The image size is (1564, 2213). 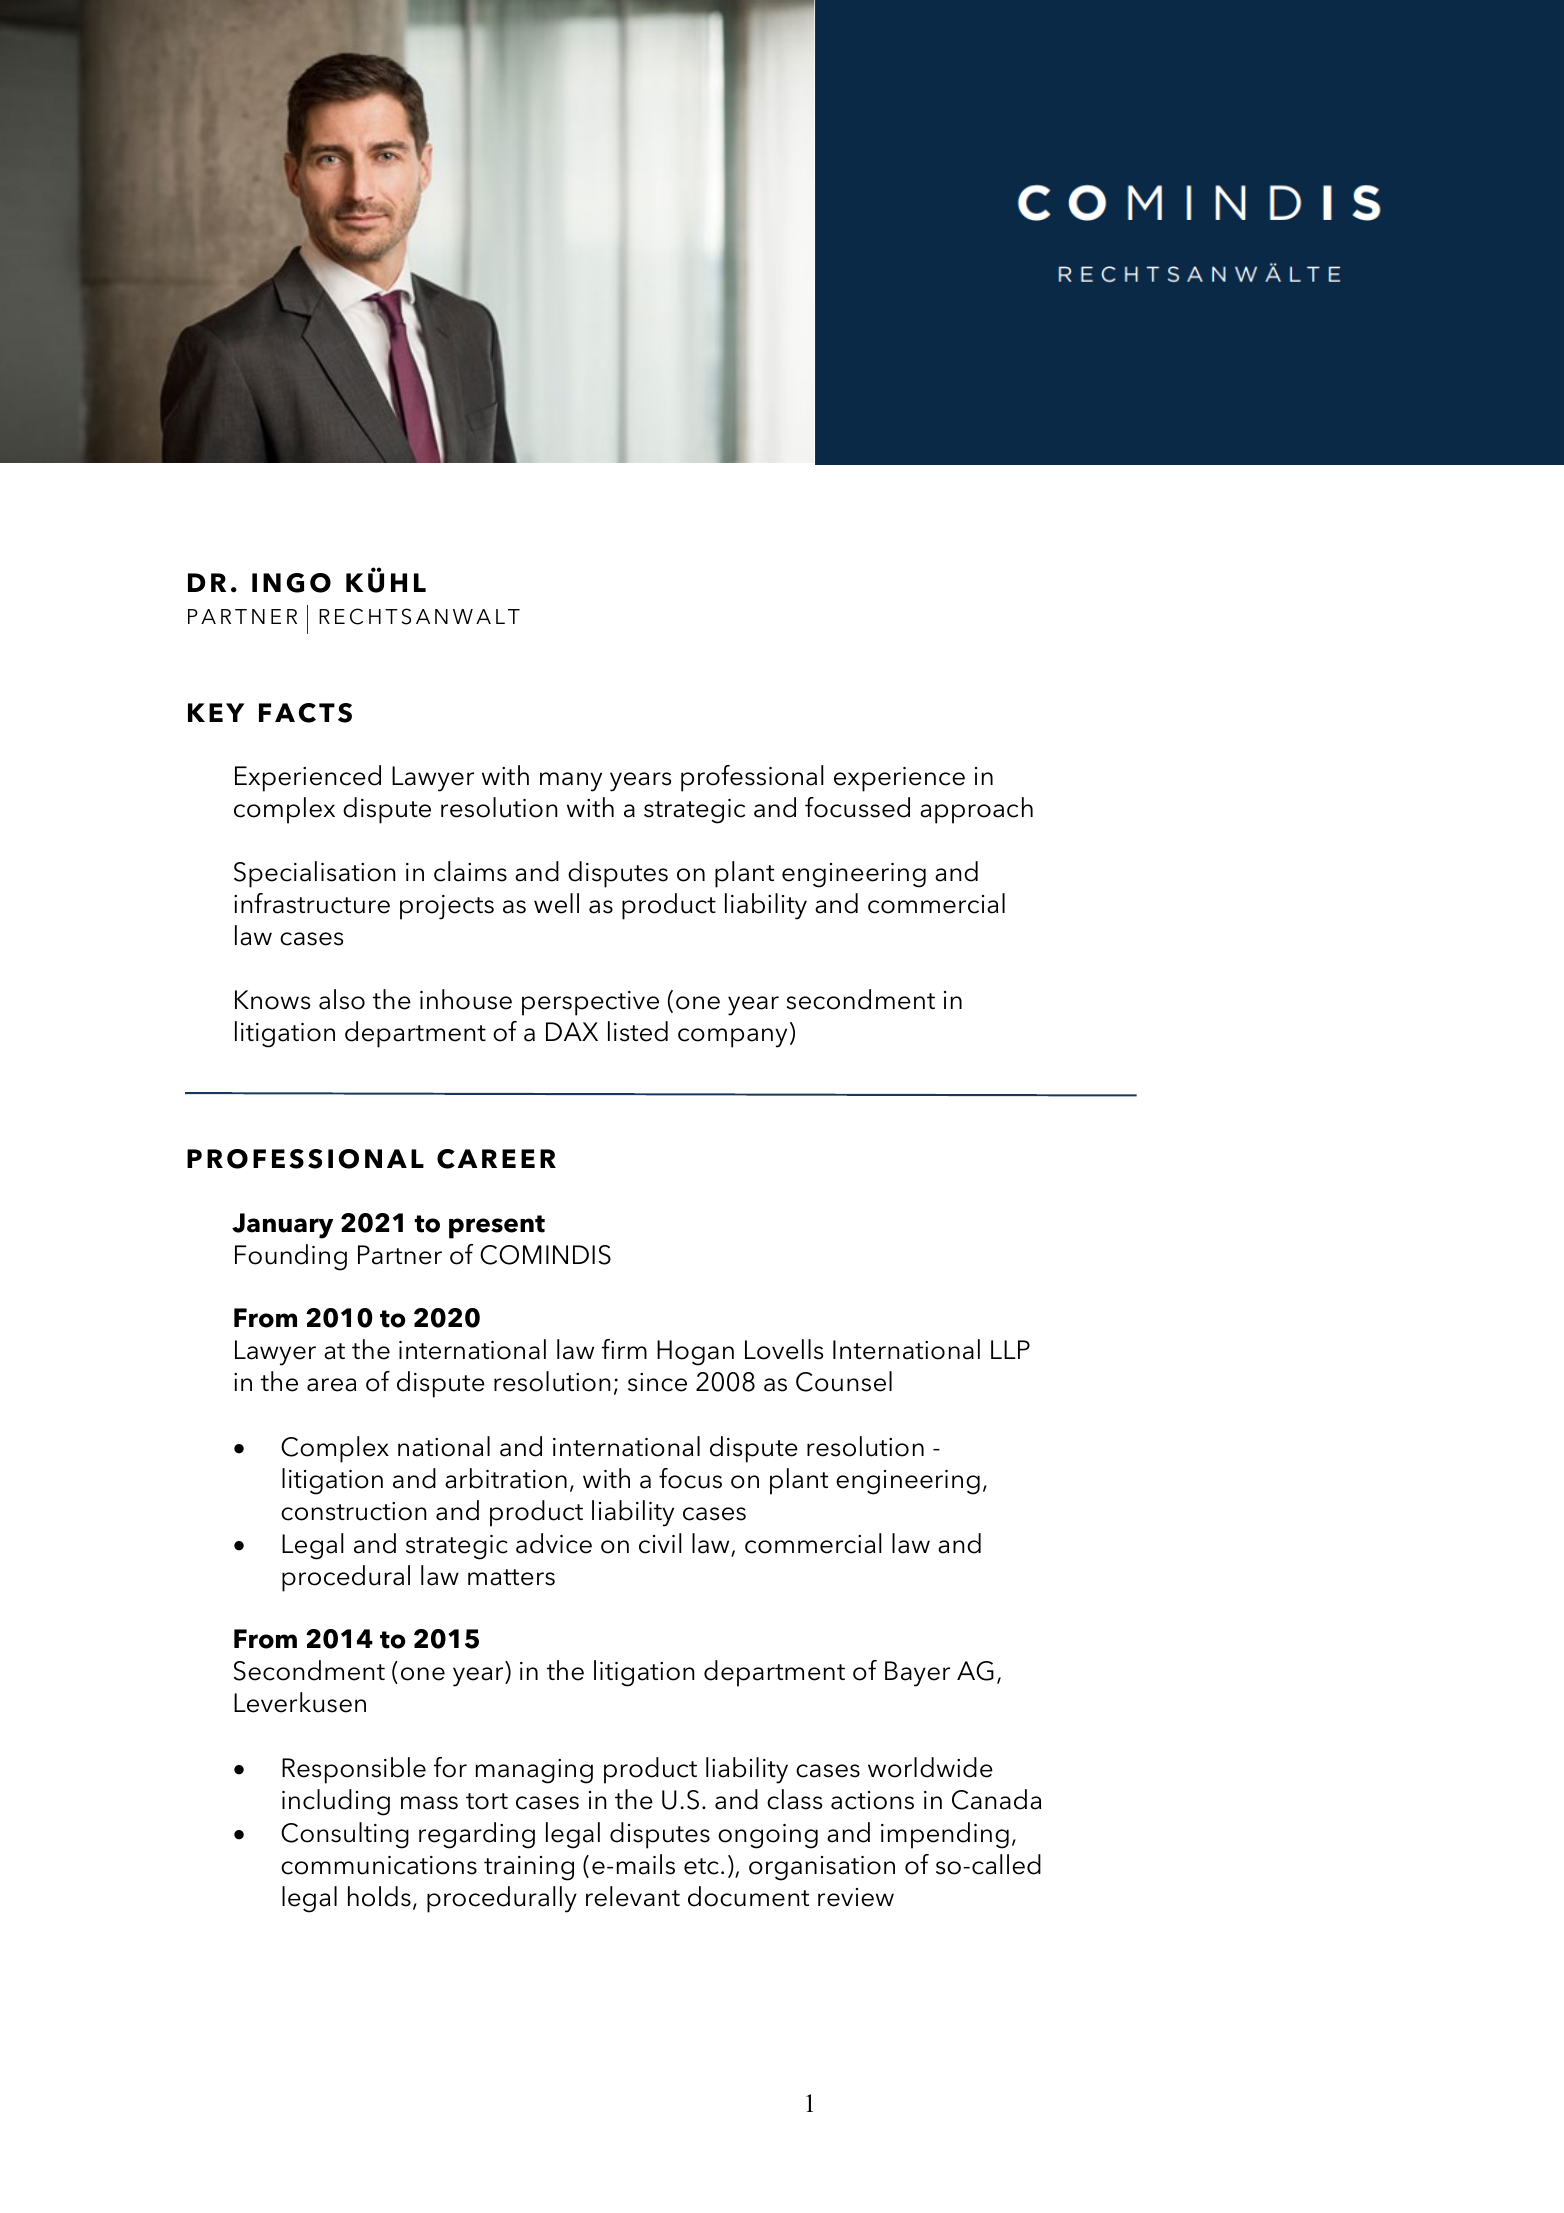 What do you see at coordinates (917, 1674) in the document?
I see `Bayer` at bounding box center [917, 1674].
